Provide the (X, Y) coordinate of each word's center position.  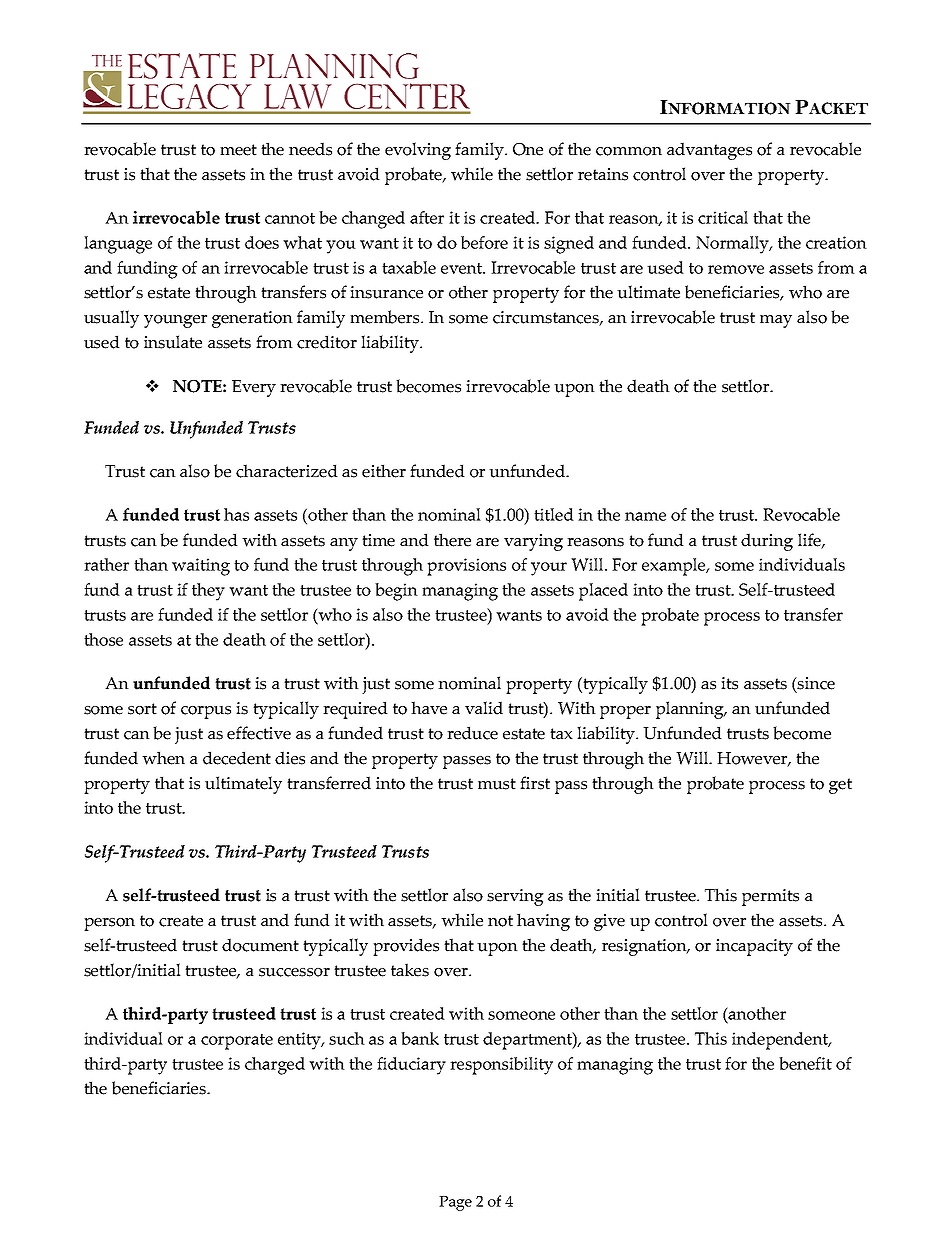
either (384, 471)
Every (254, 388)
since (815, 683)
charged (275, 1066)
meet (238, 150)
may (776, 321)
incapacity (754, 947)
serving (515, 897)
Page (455, 1203)
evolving (418, 151)
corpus (206, 712)
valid (484, 708)
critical (723, 217)
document (260, 945)
